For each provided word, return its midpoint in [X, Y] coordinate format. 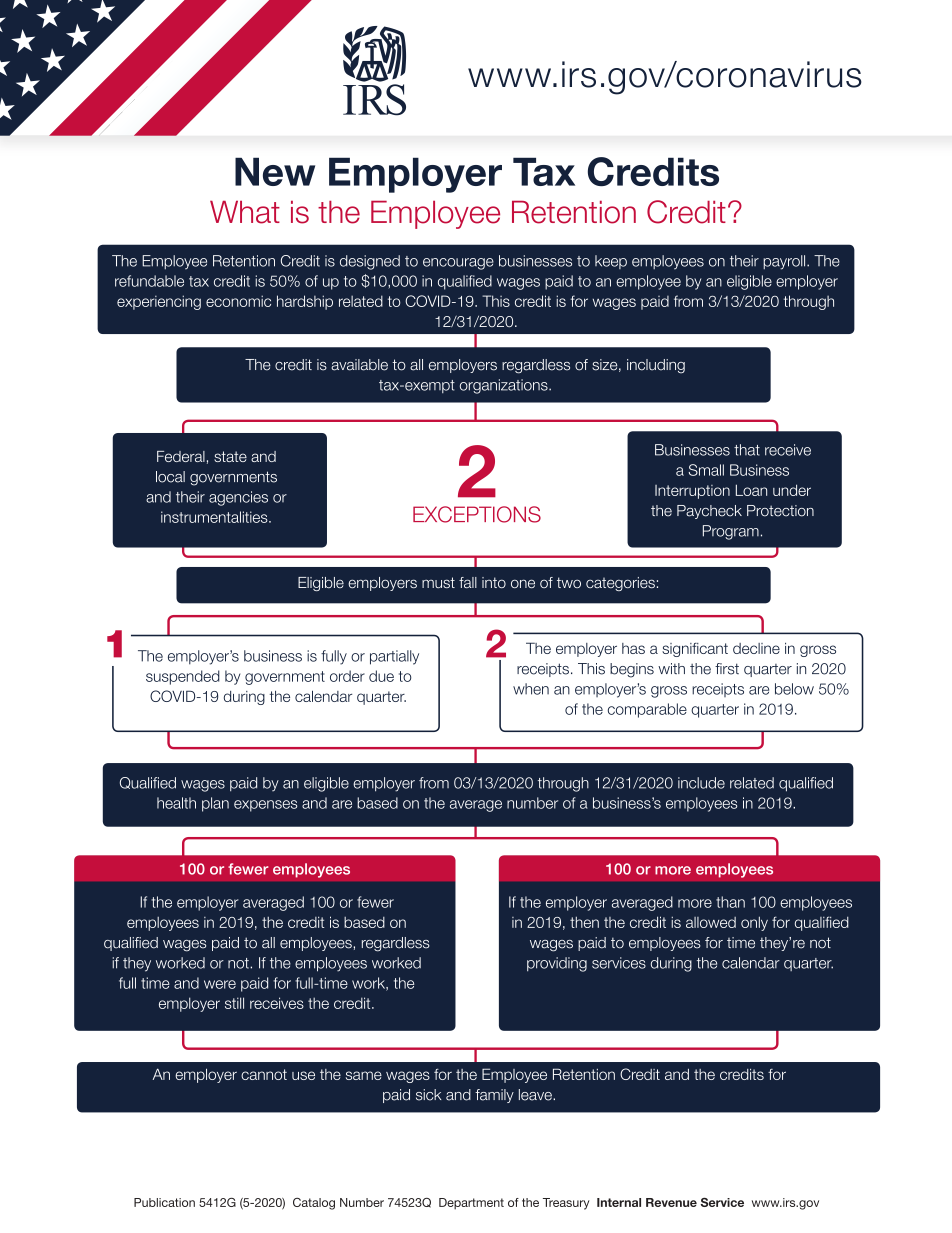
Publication [164, 1202]
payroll [785, 262]
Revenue [671, 1202]
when [531, 689]
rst [731, 669]
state [230, 456]
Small [706, 470]
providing [557, 964]
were [220, 984]
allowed [711, 922]
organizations [505, 386]
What [245, 212]
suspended [183, 677]
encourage [458, 264]
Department [471, 1204]
